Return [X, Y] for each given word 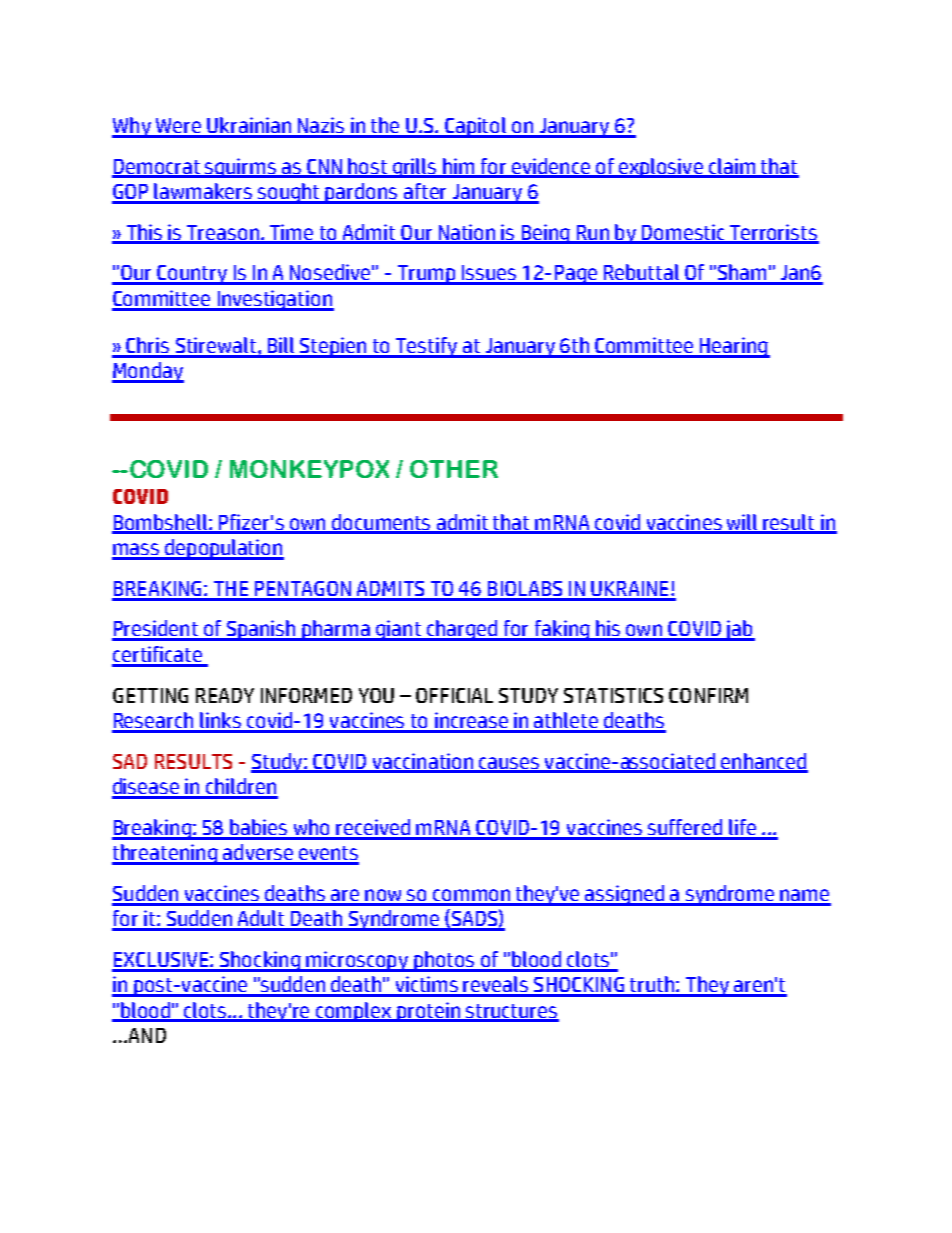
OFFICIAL [454, 695]
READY [225, 695]
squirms [241, 168]
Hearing [734, 347]
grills [415, 168]
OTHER [454, 469]
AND [147, 1035]
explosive [661, 168]
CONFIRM [708, 695]
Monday [148, 372]
